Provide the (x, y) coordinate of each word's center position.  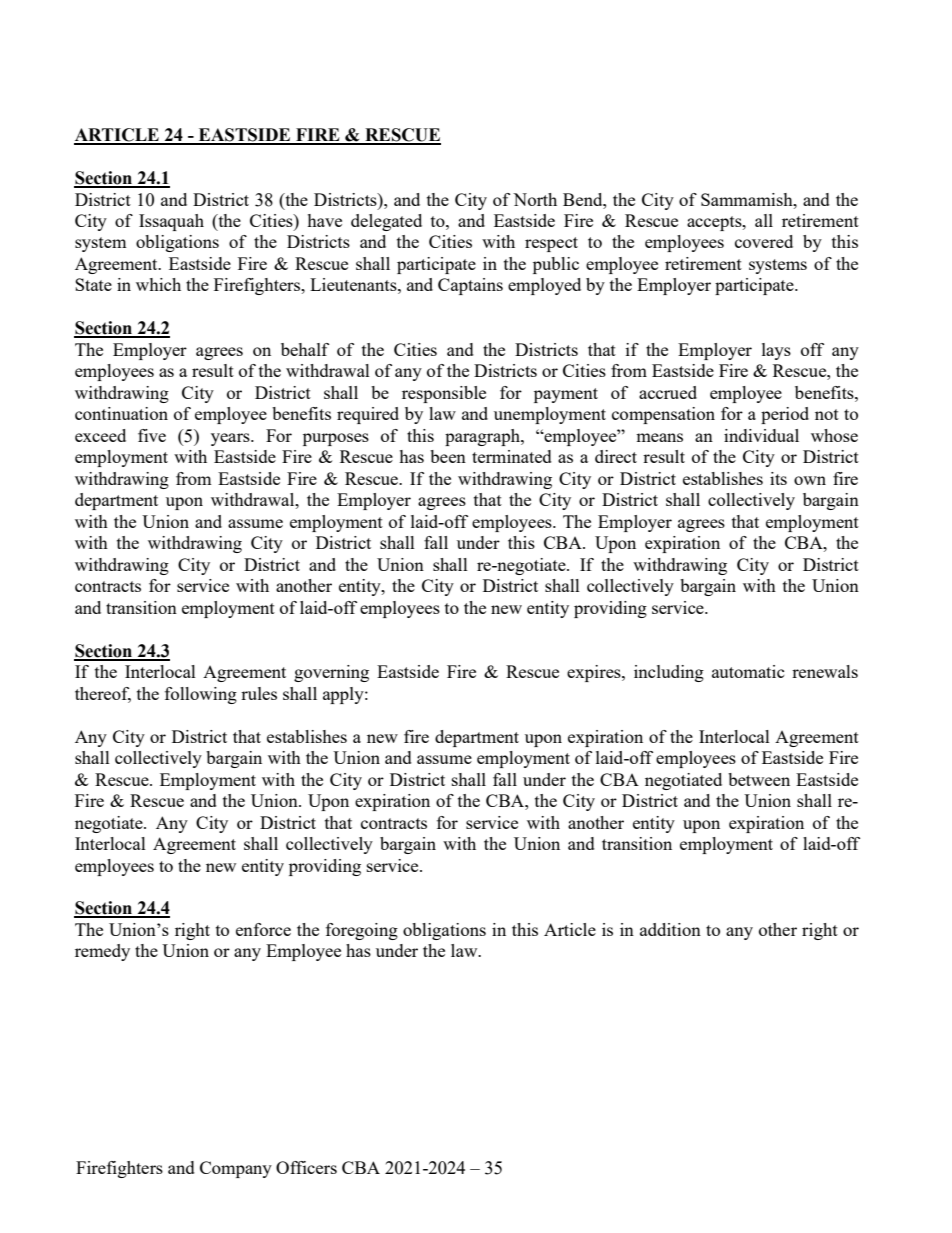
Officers (306, 1167)
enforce (263, 929)
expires (595, 673)
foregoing (362, 931)
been (448, 456)
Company (236, 1169)
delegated (386, 222)
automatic (748, 671)
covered (764, 241)
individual (761, 435)
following (201, 695)
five (152, 435)
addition (670, 929)
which (158, 284)
